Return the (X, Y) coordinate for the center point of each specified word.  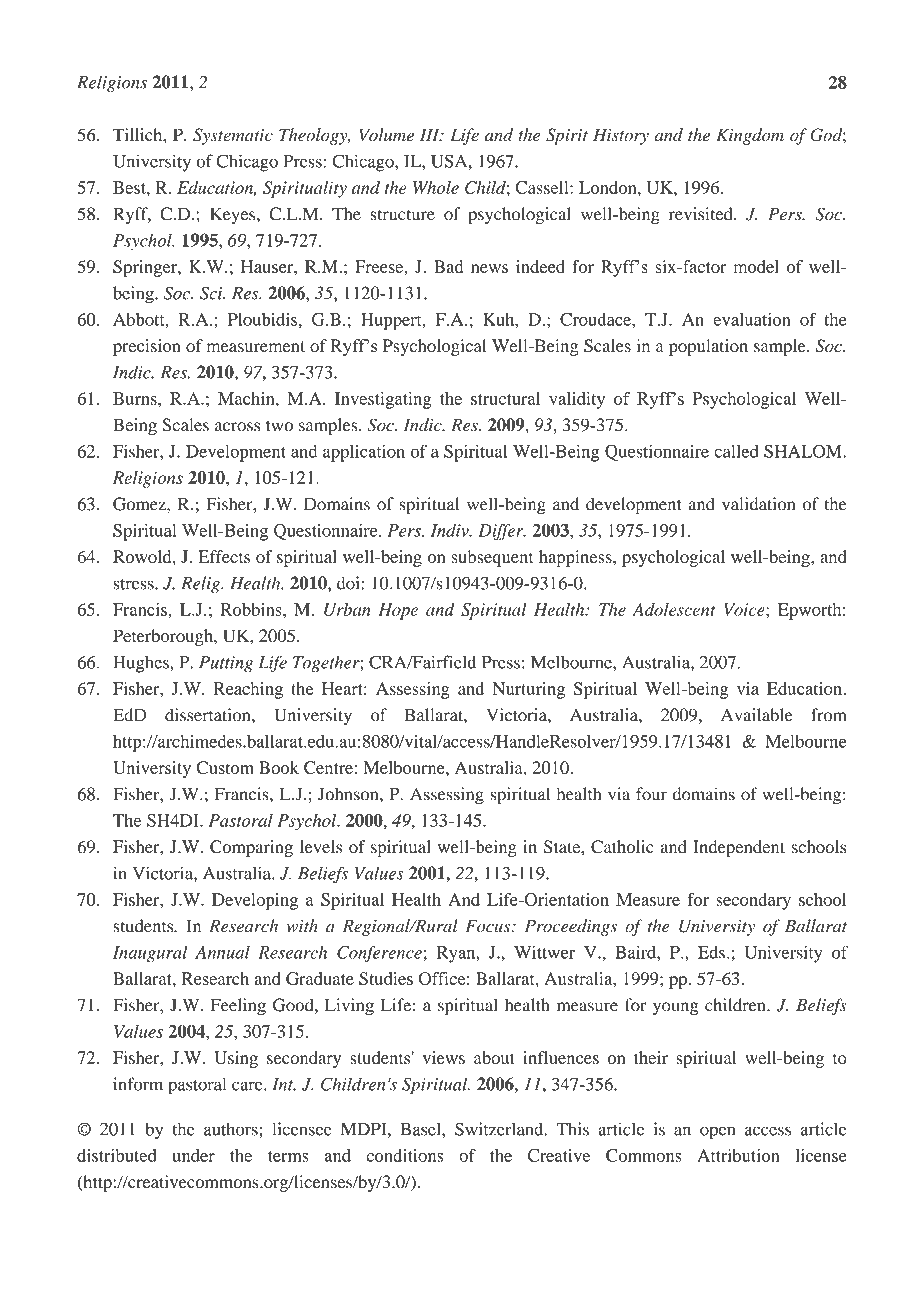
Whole (436, 187)
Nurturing (528, 690)
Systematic (233, 136)
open (717, 1133)
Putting (226, 664)
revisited (702, 214)
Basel (422, 1129)
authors (232, 1129)
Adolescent (674, 609)
